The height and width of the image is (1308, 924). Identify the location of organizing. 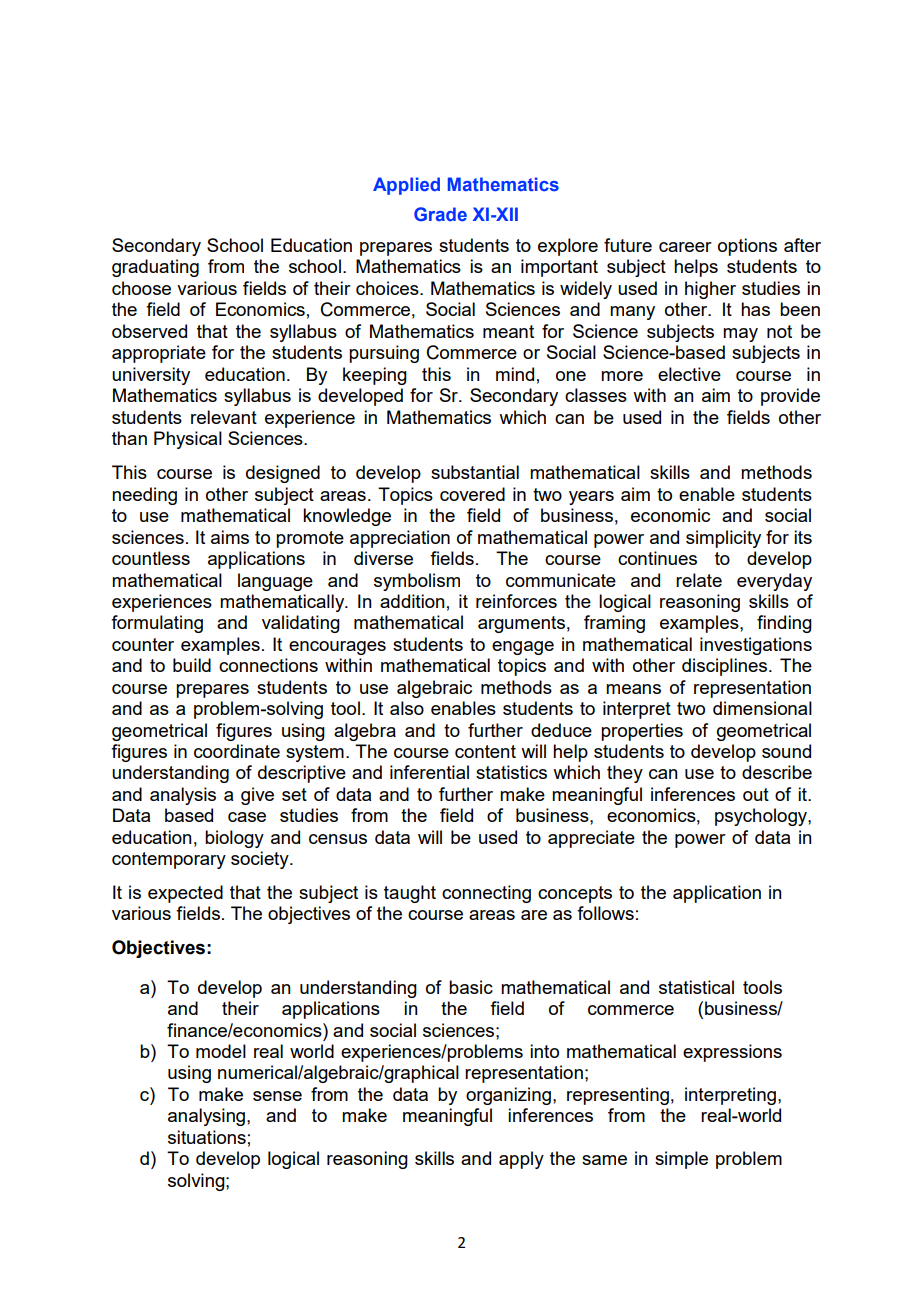
(508, 1096).
